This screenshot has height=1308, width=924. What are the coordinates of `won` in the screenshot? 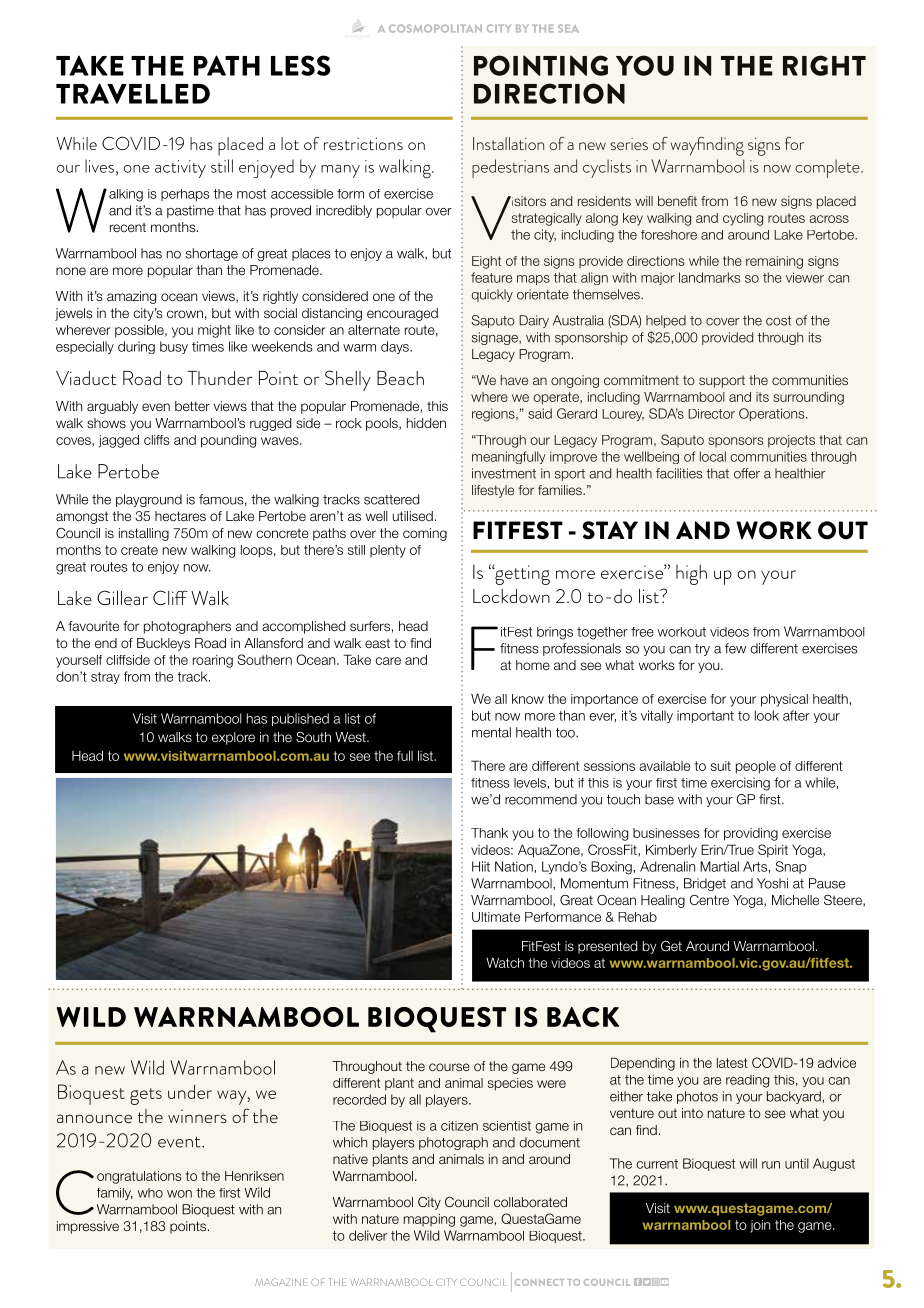 It's located at (179, 1194).
